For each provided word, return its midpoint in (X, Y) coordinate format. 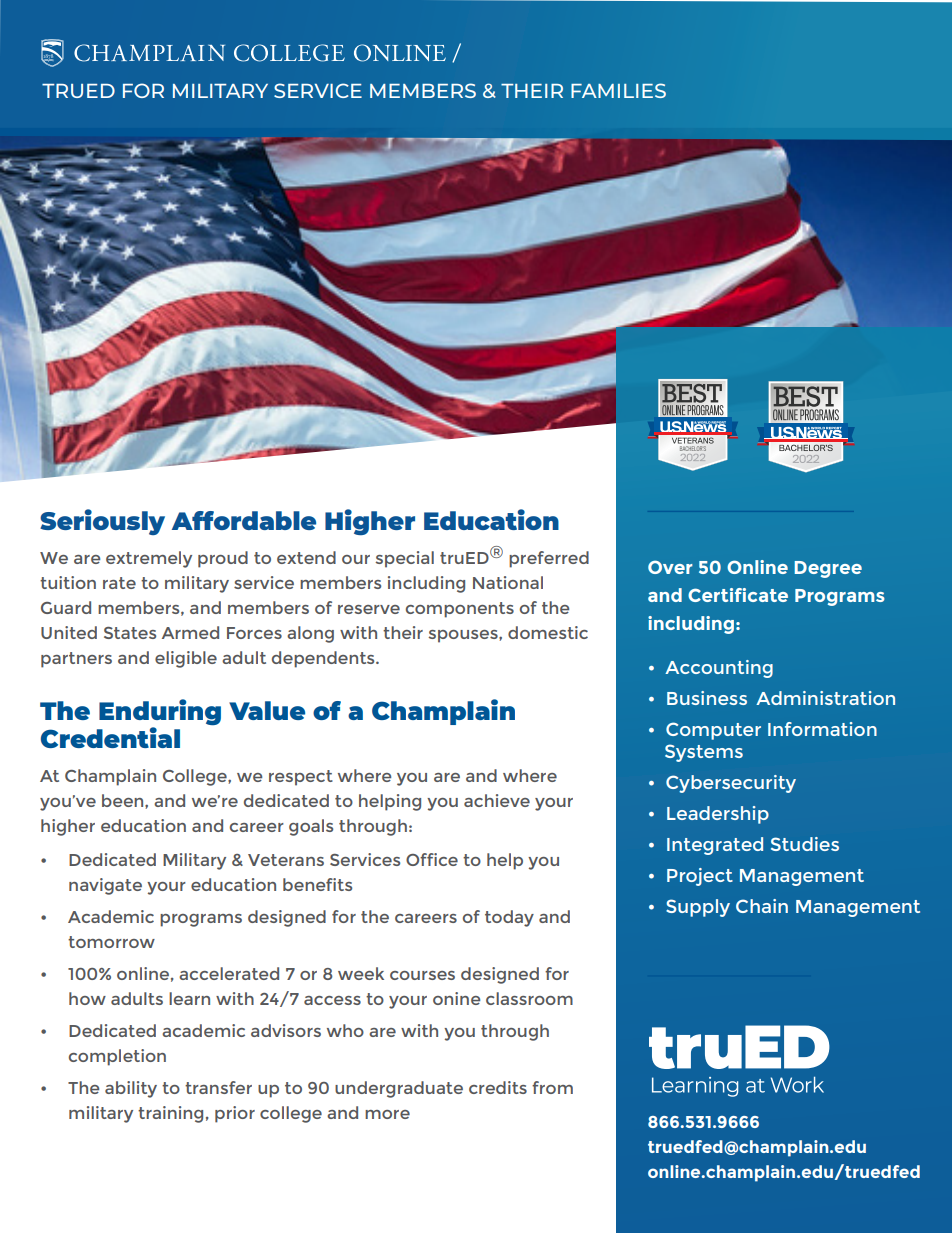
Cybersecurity (731, 784)
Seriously (102, 522)
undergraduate (399, 1089)
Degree (828, 569)
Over (670, 567)
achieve (497, 800)
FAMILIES (618, 90)
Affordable (244, 520)
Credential (110, 737)
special (404, 559)
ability (131, 1089)
